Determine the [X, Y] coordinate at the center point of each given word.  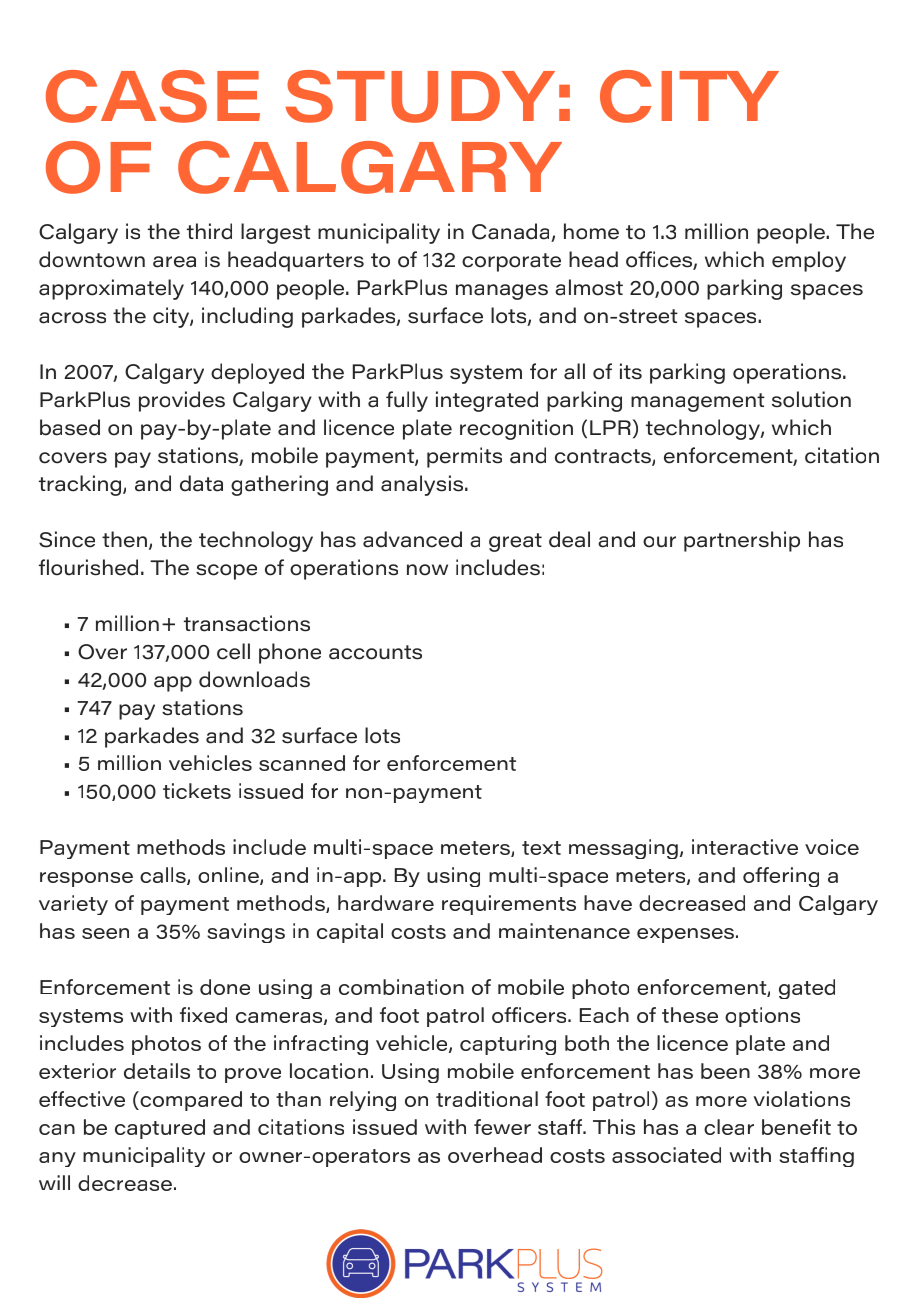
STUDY [420, 96]
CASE [153, 96]
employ [809, 261]
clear [729, 1127]
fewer [502, 1127]
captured [160, 1129]
